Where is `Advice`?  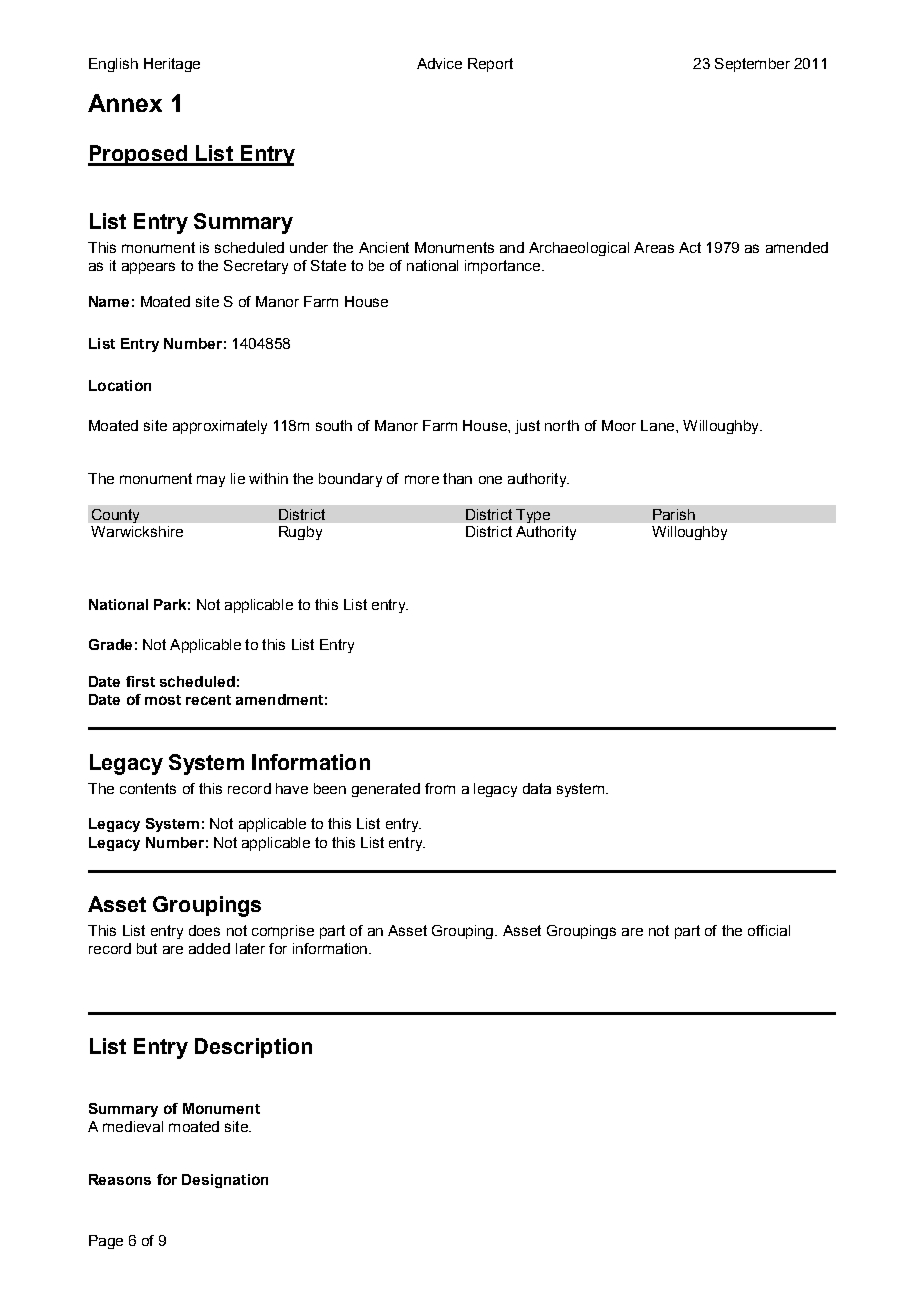
Advice is located at coordinates (439, 63).
